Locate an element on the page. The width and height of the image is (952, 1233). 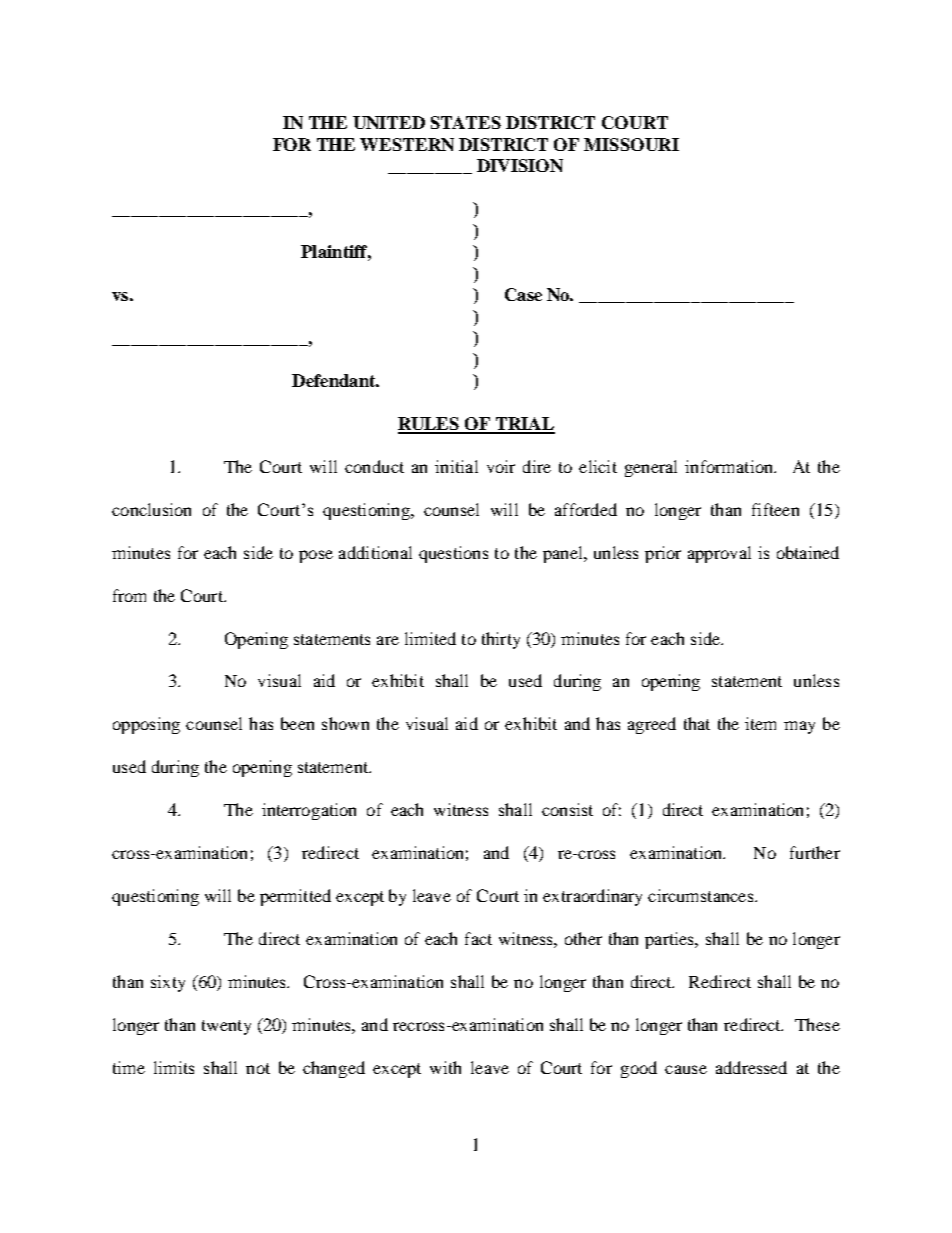
STATES is located at coordinates (466, 122).
